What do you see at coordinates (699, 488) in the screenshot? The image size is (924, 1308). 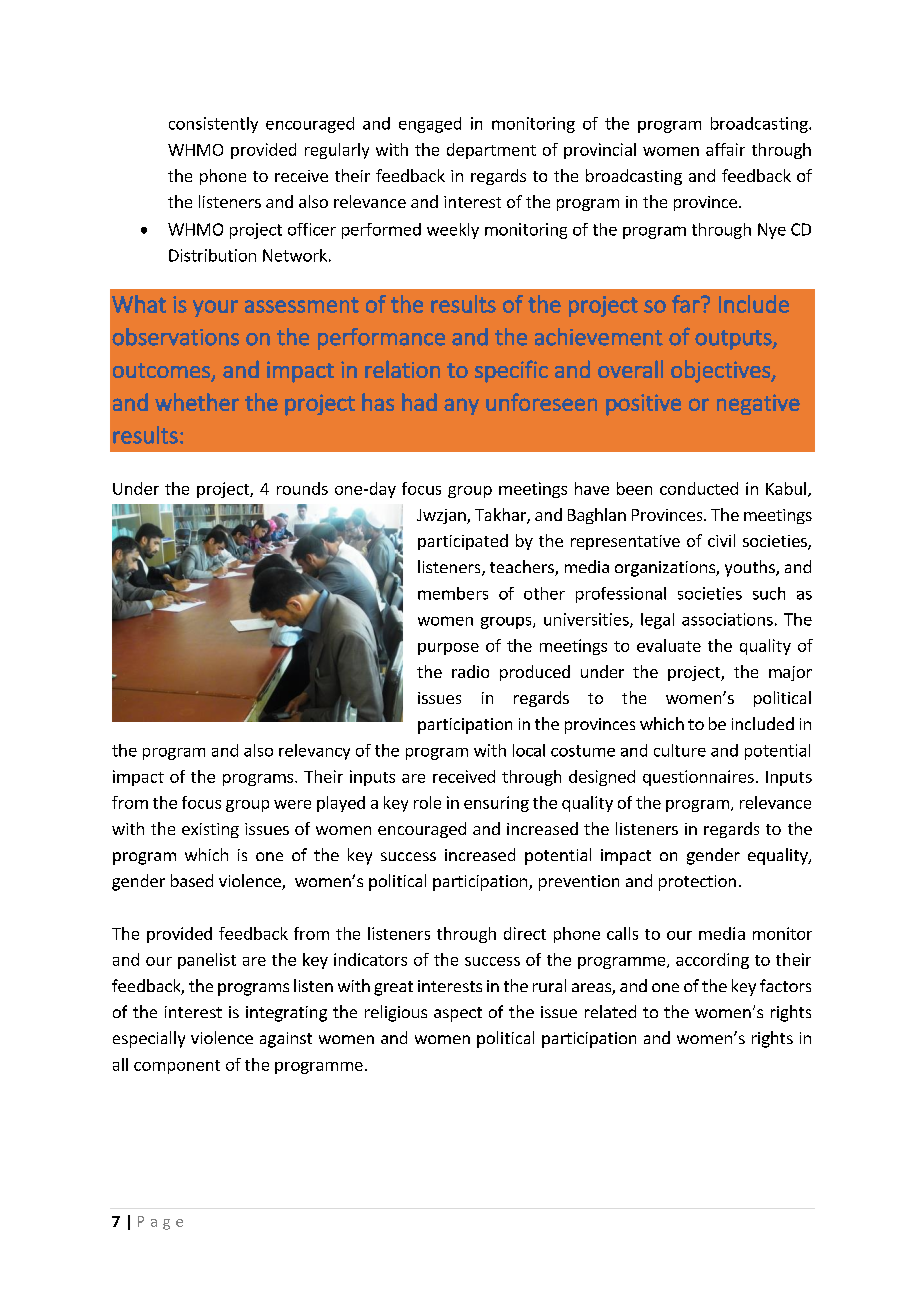 I see `conducted` at bounding box center [699, 488].
